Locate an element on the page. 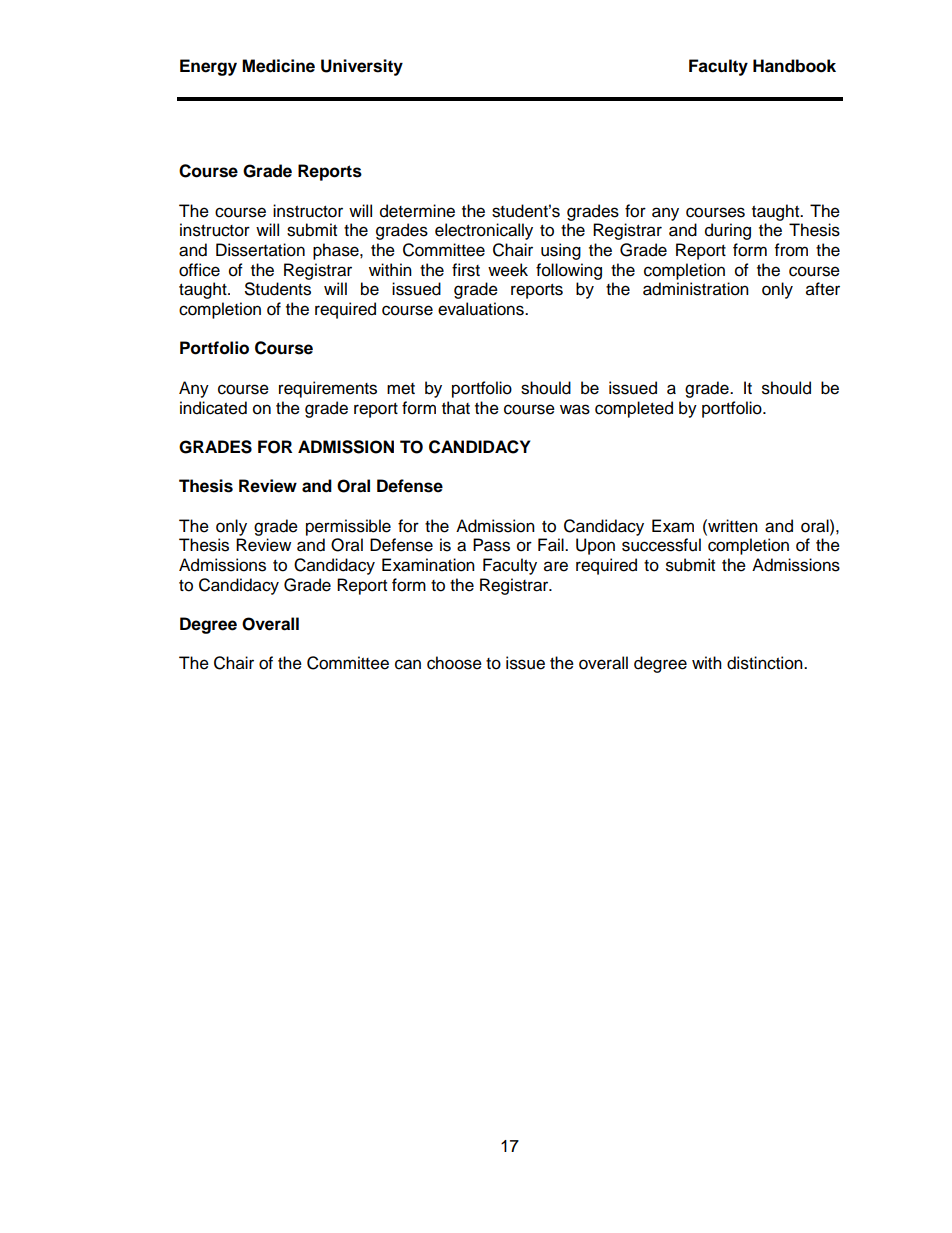  University is located at coordinates (362, 67).
